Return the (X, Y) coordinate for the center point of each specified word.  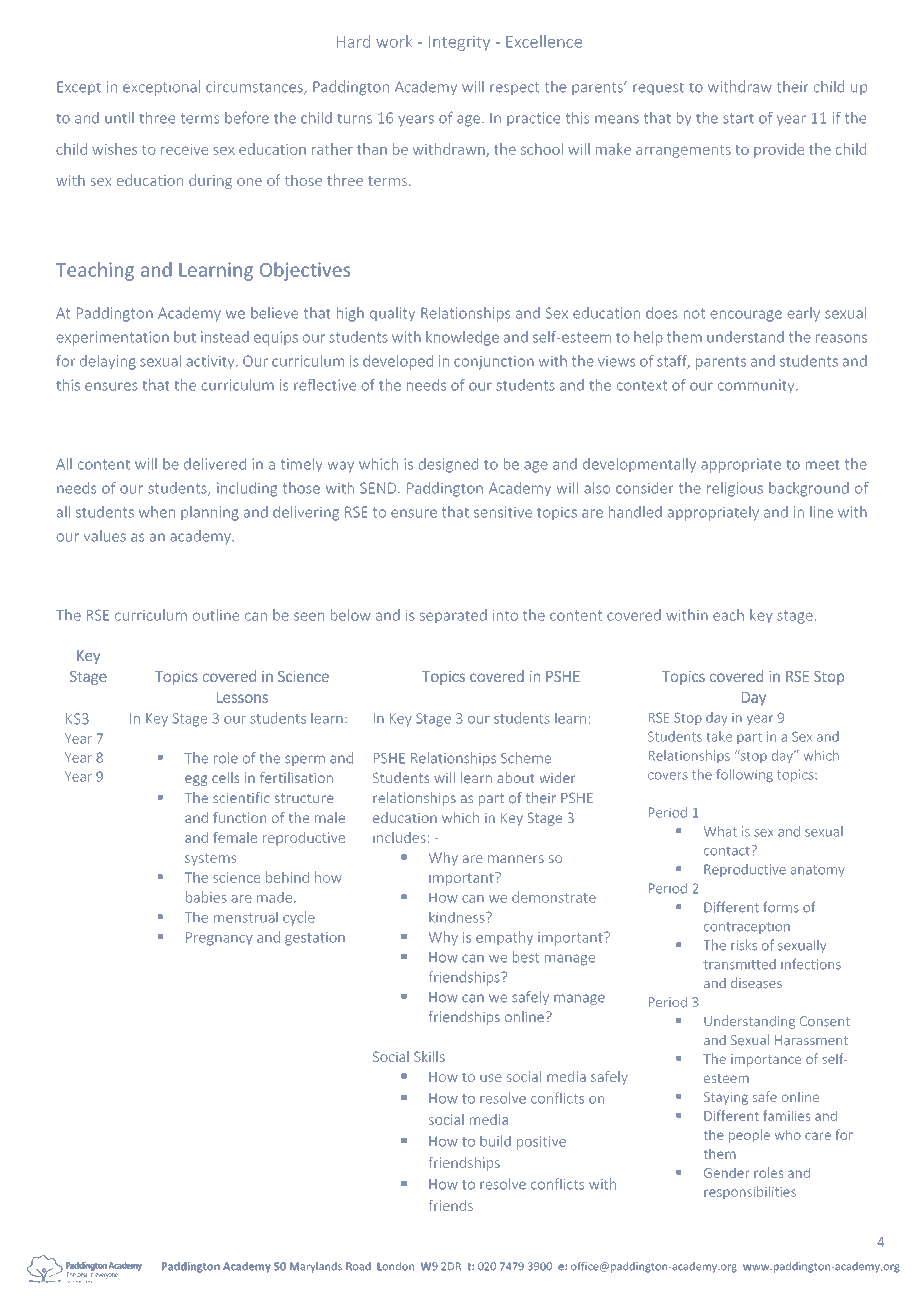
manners (516, 859)
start (738, 118)
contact (728, 850)
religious (735, 489)
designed (448, 465)
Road (358, 1266)
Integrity (459, 43)
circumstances (255, 88)
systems (210, 859)
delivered (215, 464)
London (395, 1266)
